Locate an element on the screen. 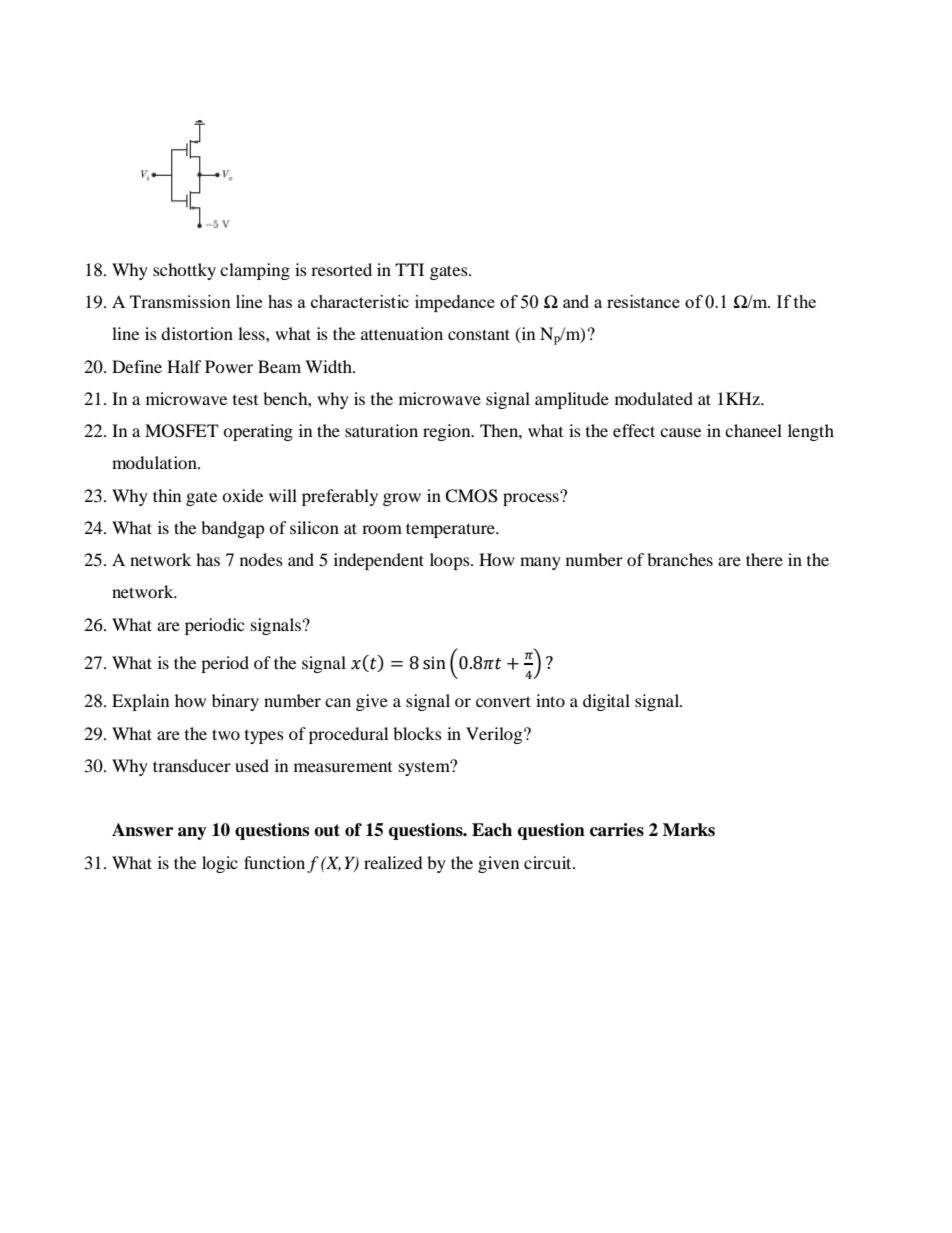 This screenshot has width=952, height=1233. impedance is located at coordinates (455, 303).
